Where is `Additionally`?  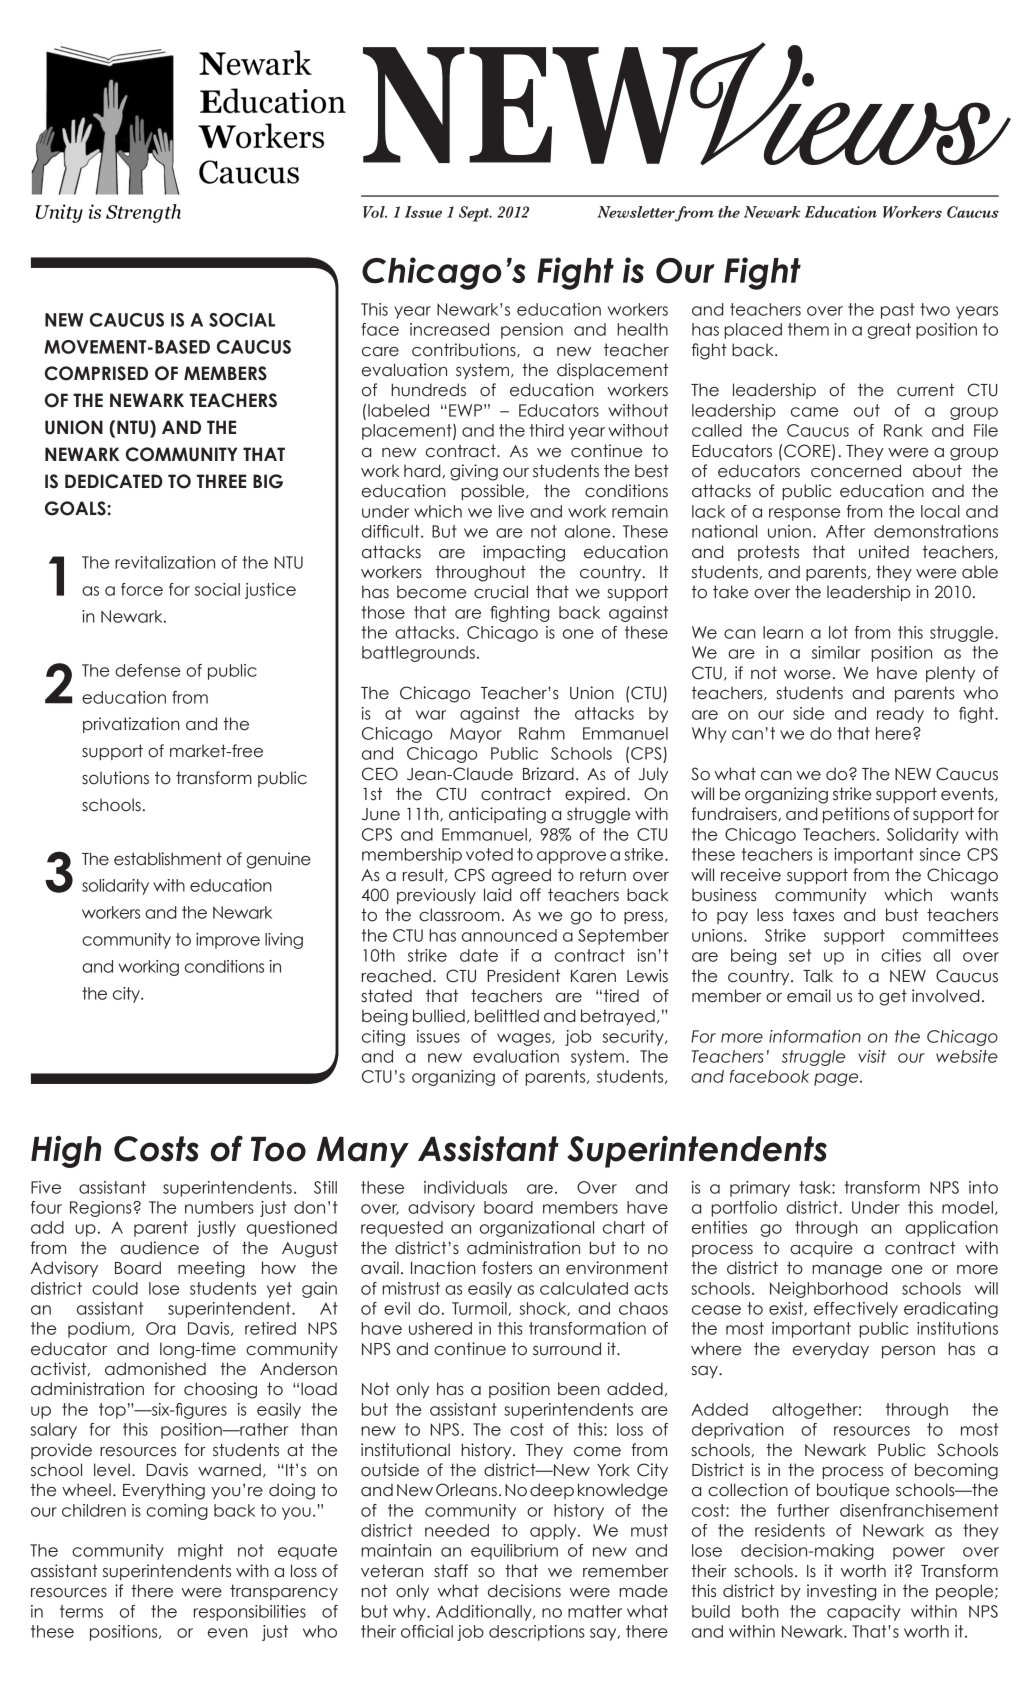
Additionally is located at coordinates (485, 1613).
